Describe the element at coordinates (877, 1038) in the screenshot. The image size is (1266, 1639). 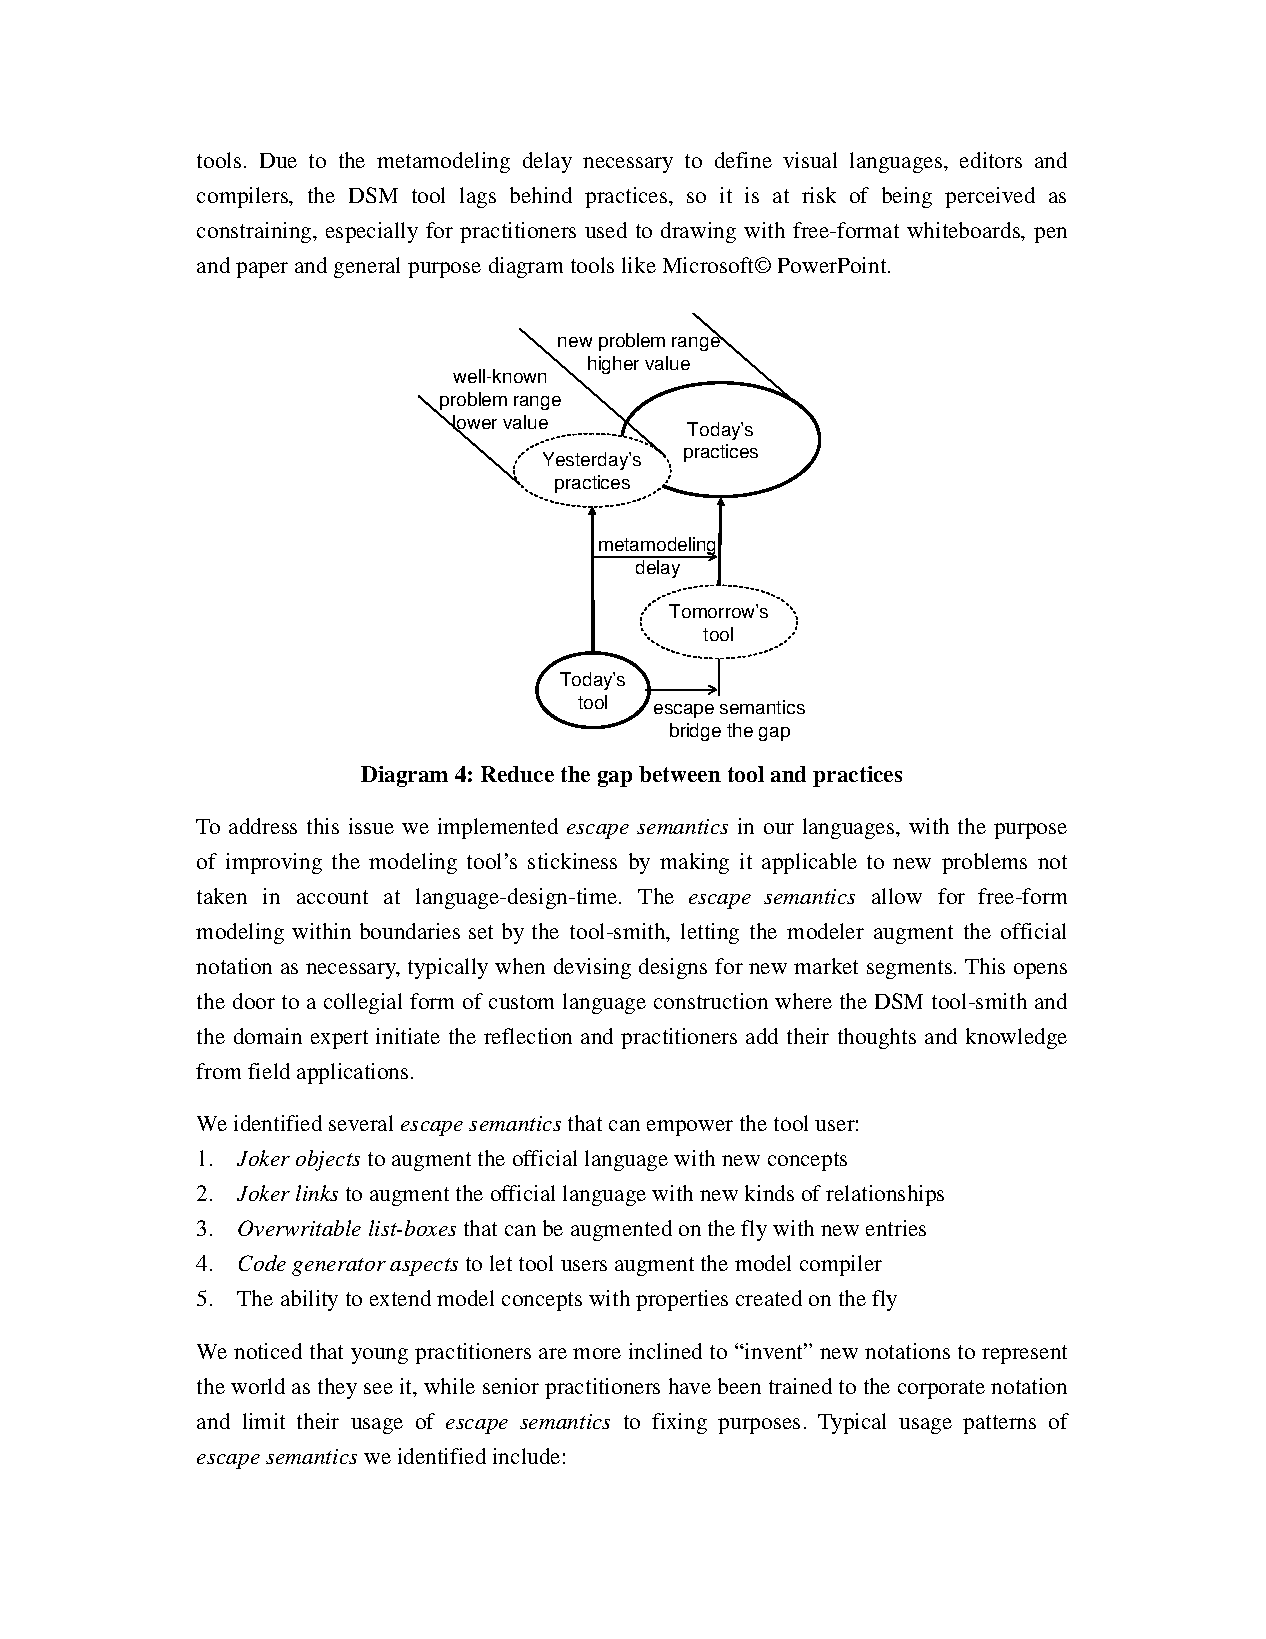
I see `thoughts` at that location.
